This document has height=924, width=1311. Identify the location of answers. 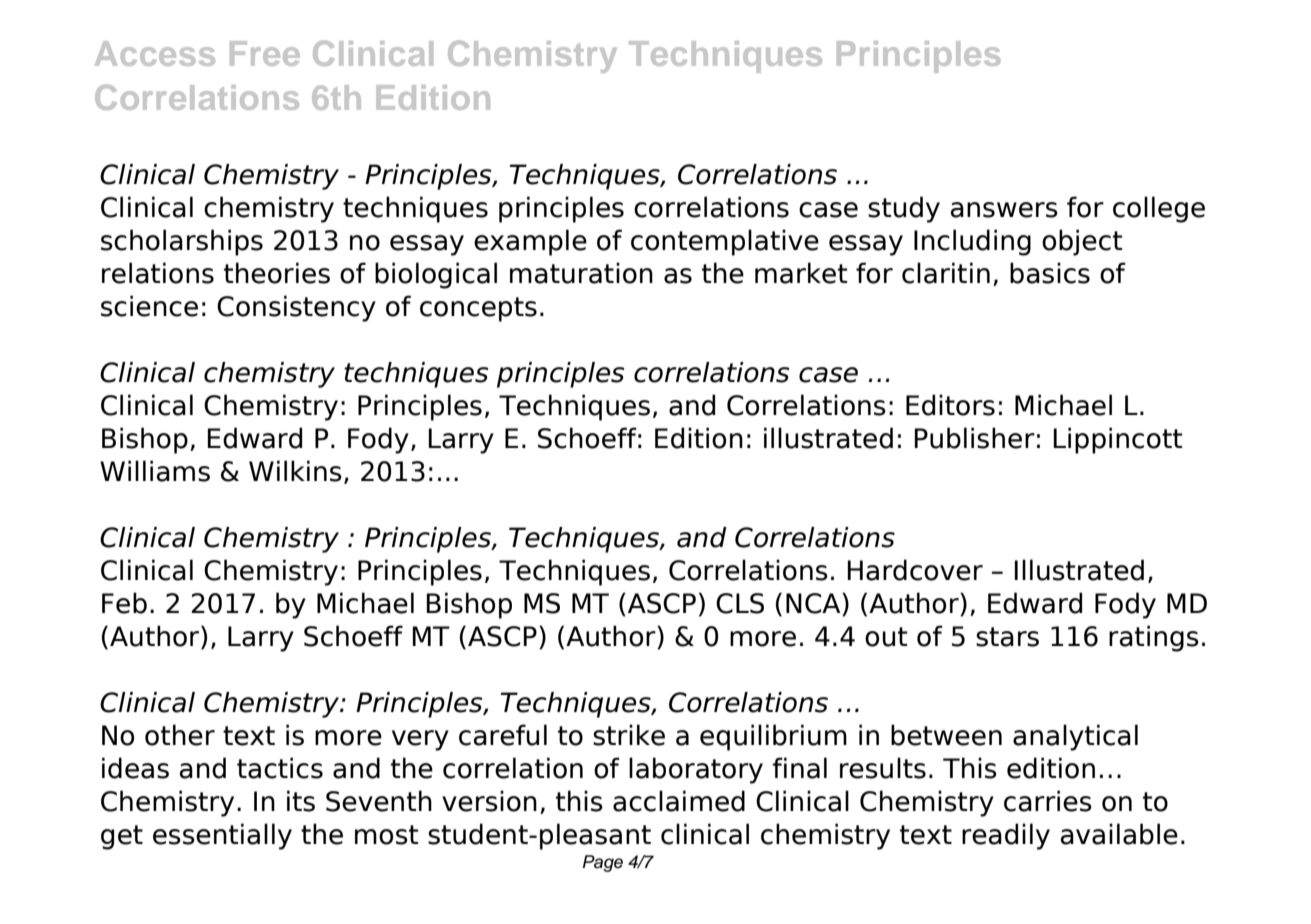
(1004, 210).
